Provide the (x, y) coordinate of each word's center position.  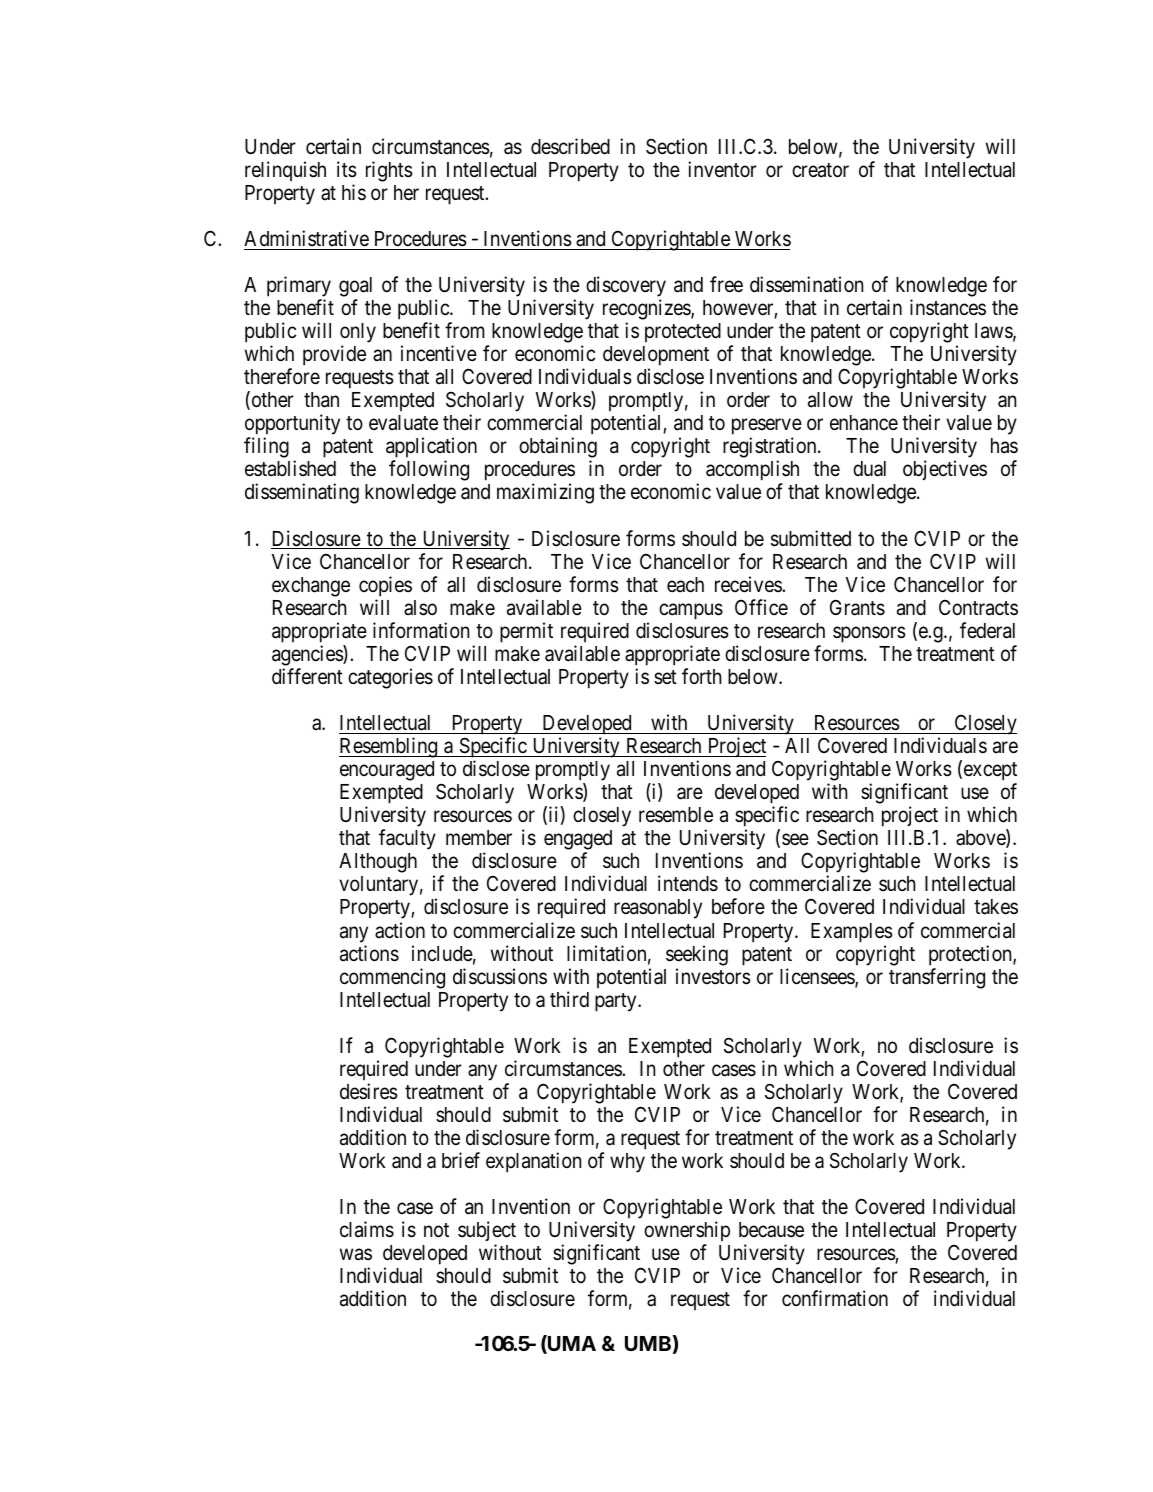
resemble (676, 815)
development (656, 357)
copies (385, 586)
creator (820, 170)
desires (369, 1091)
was (356, 1255)
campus (691, 611)
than (321, 400)
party (617, 1002)
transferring (937, 978)
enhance (864, 423)
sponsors (869, 634)
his (354, 192)
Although (378, 863)
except (989, 773)
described (570, 146)
